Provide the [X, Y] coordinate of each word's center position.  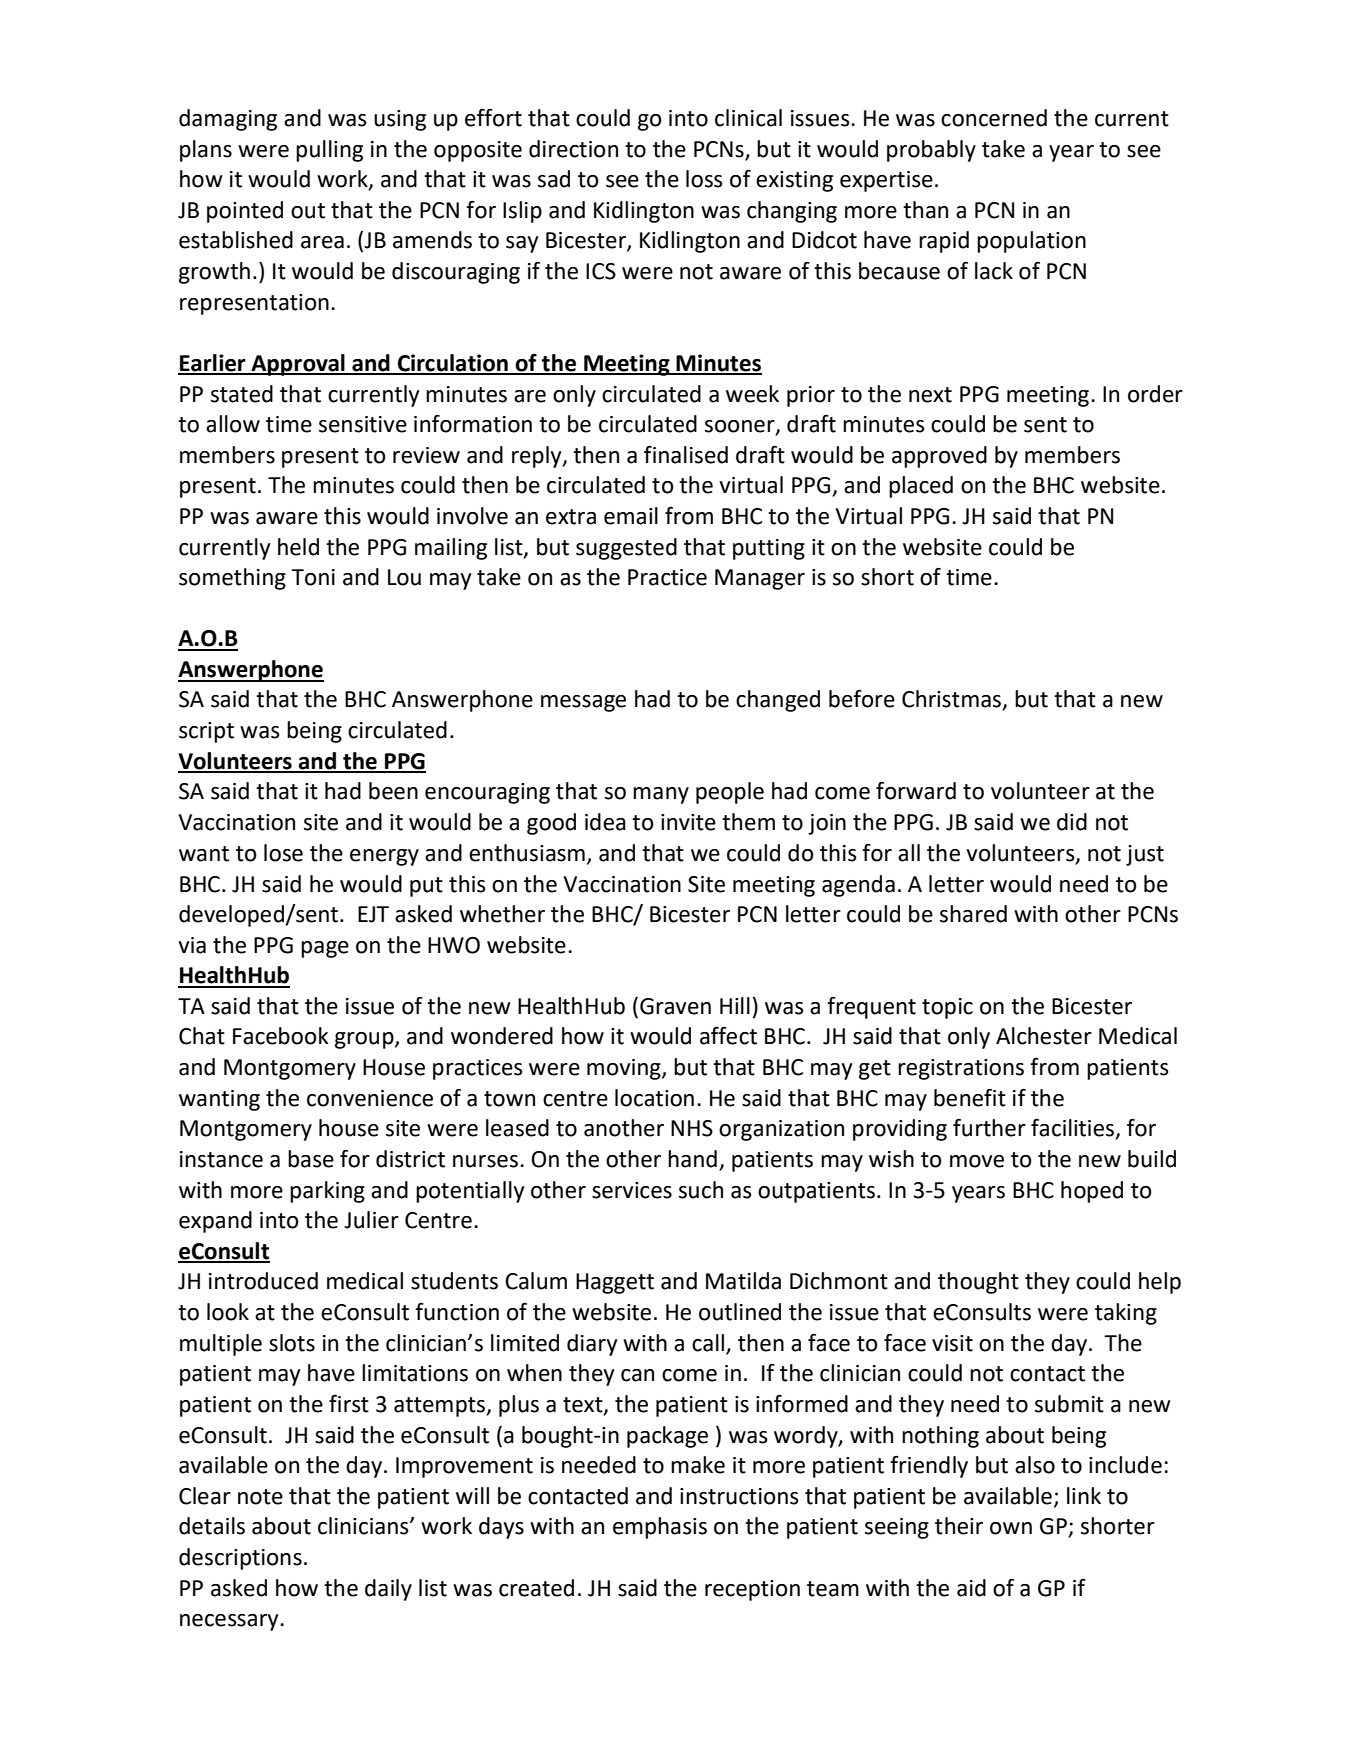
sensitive [363, 424]
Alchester [1044, 1036]
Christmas [953, 700]
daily [388, 1590]
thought [978, 1283]
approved [939, 457]
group [365, 1040]
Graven [675, 1006]
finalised [686, 454]
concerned [994, 118]
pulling [329, 151]
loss [704, 179]
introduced [263, 1281]
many [661, 795]
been [393, 791]
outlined [740, 1312]
